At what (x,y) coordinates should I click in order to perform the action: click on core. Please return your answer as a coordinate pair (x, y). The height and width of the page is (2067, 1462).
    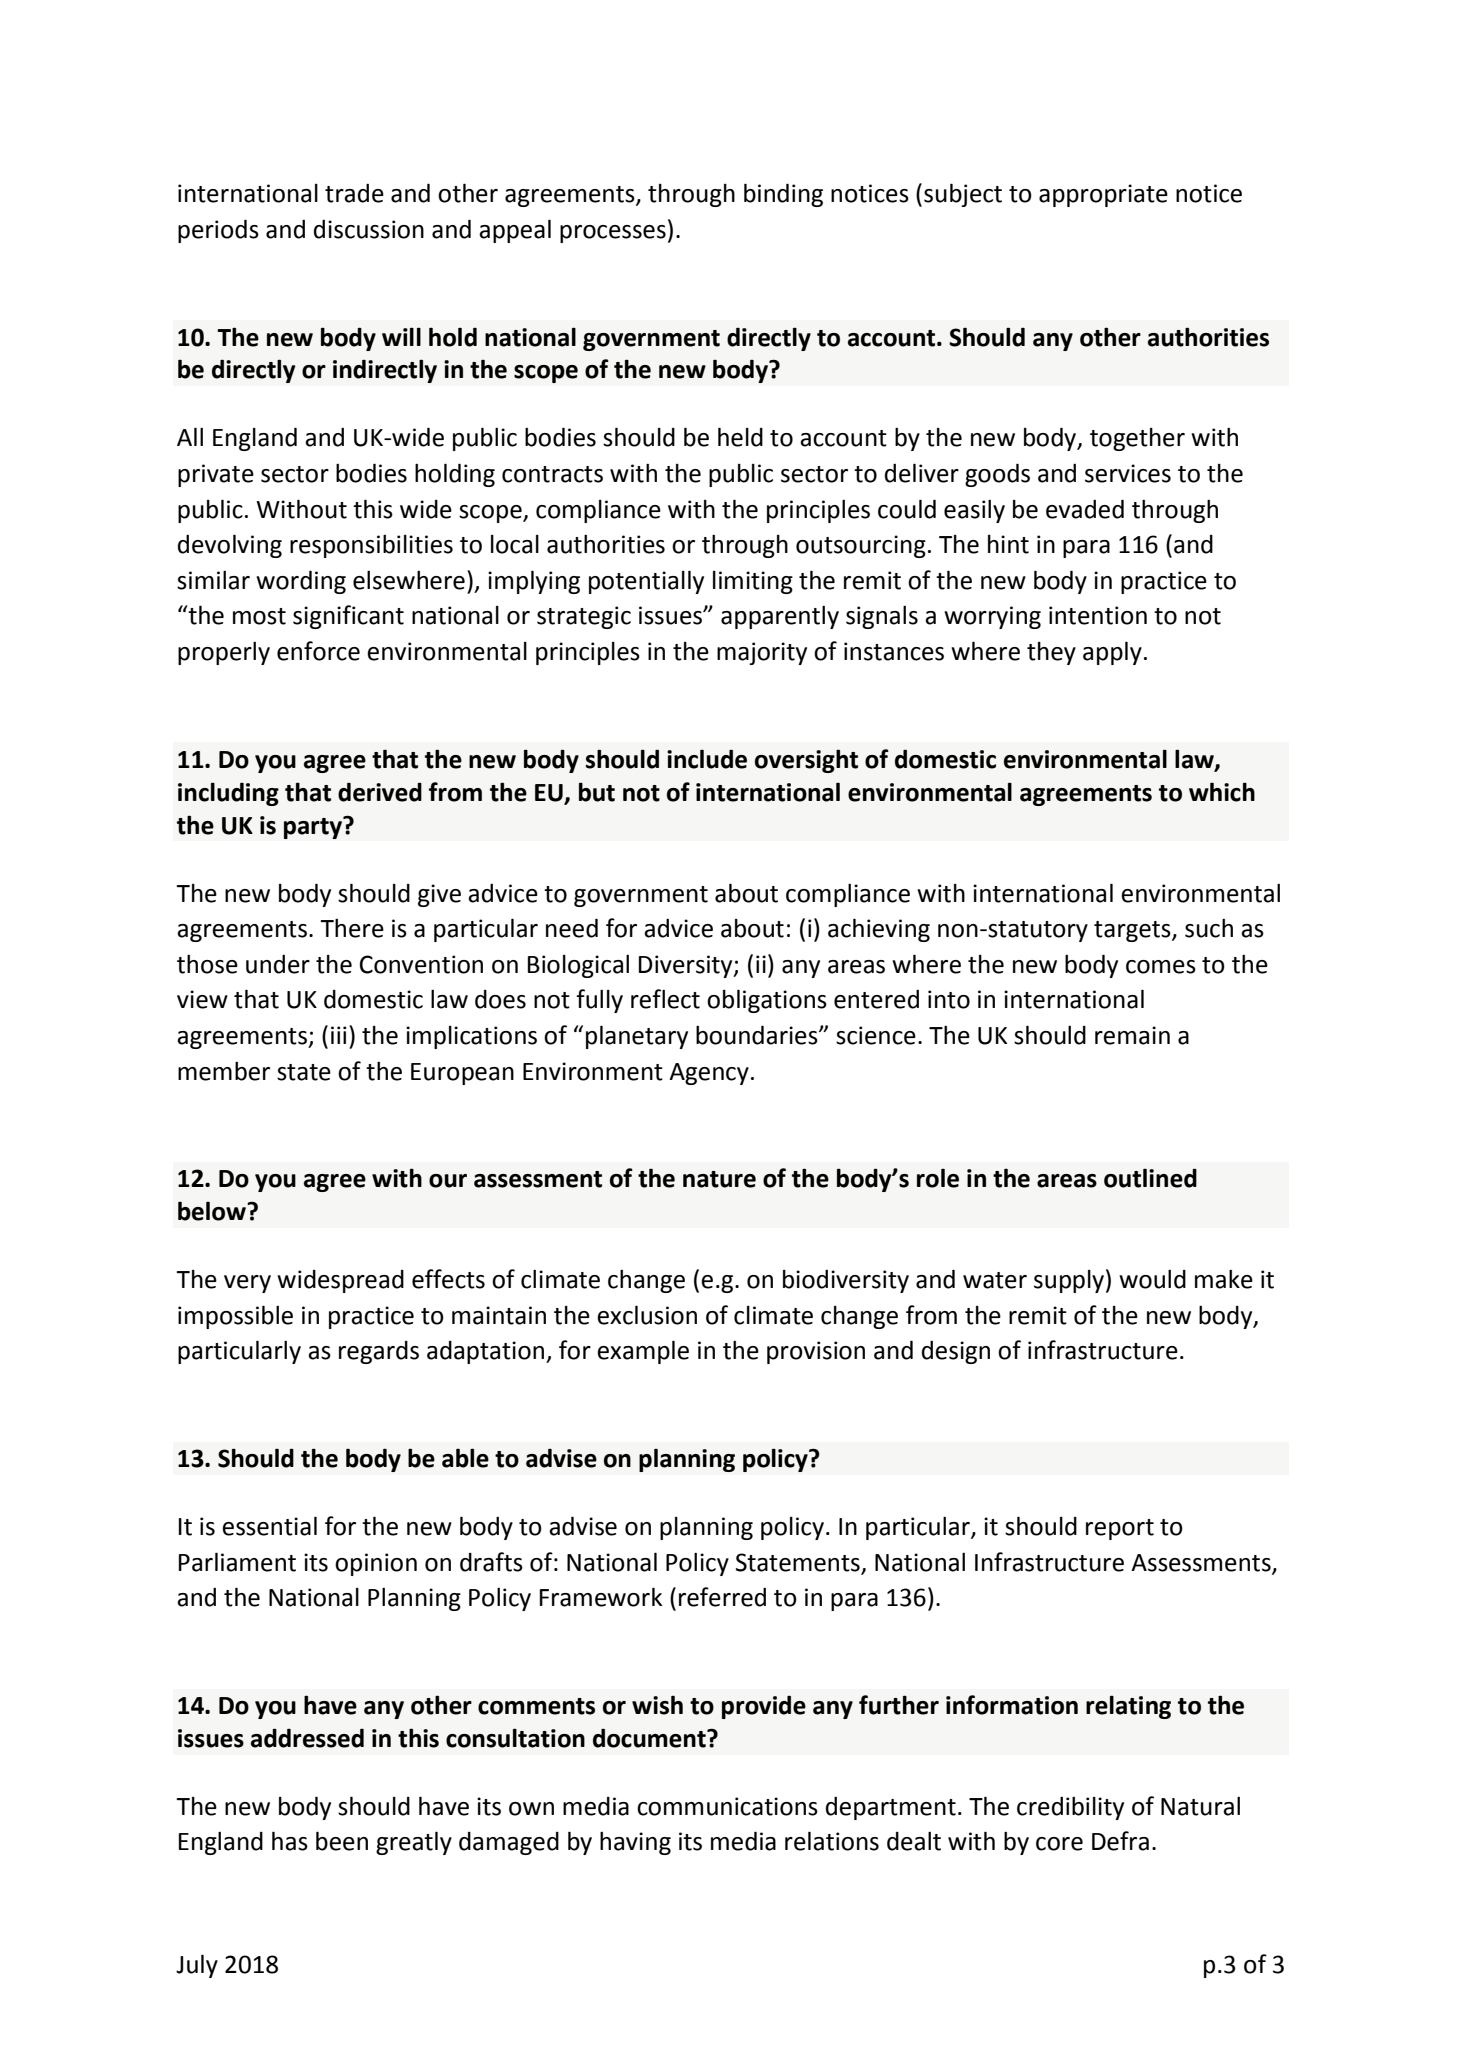
    Looking at the image, I should click on (1059, 1844).
